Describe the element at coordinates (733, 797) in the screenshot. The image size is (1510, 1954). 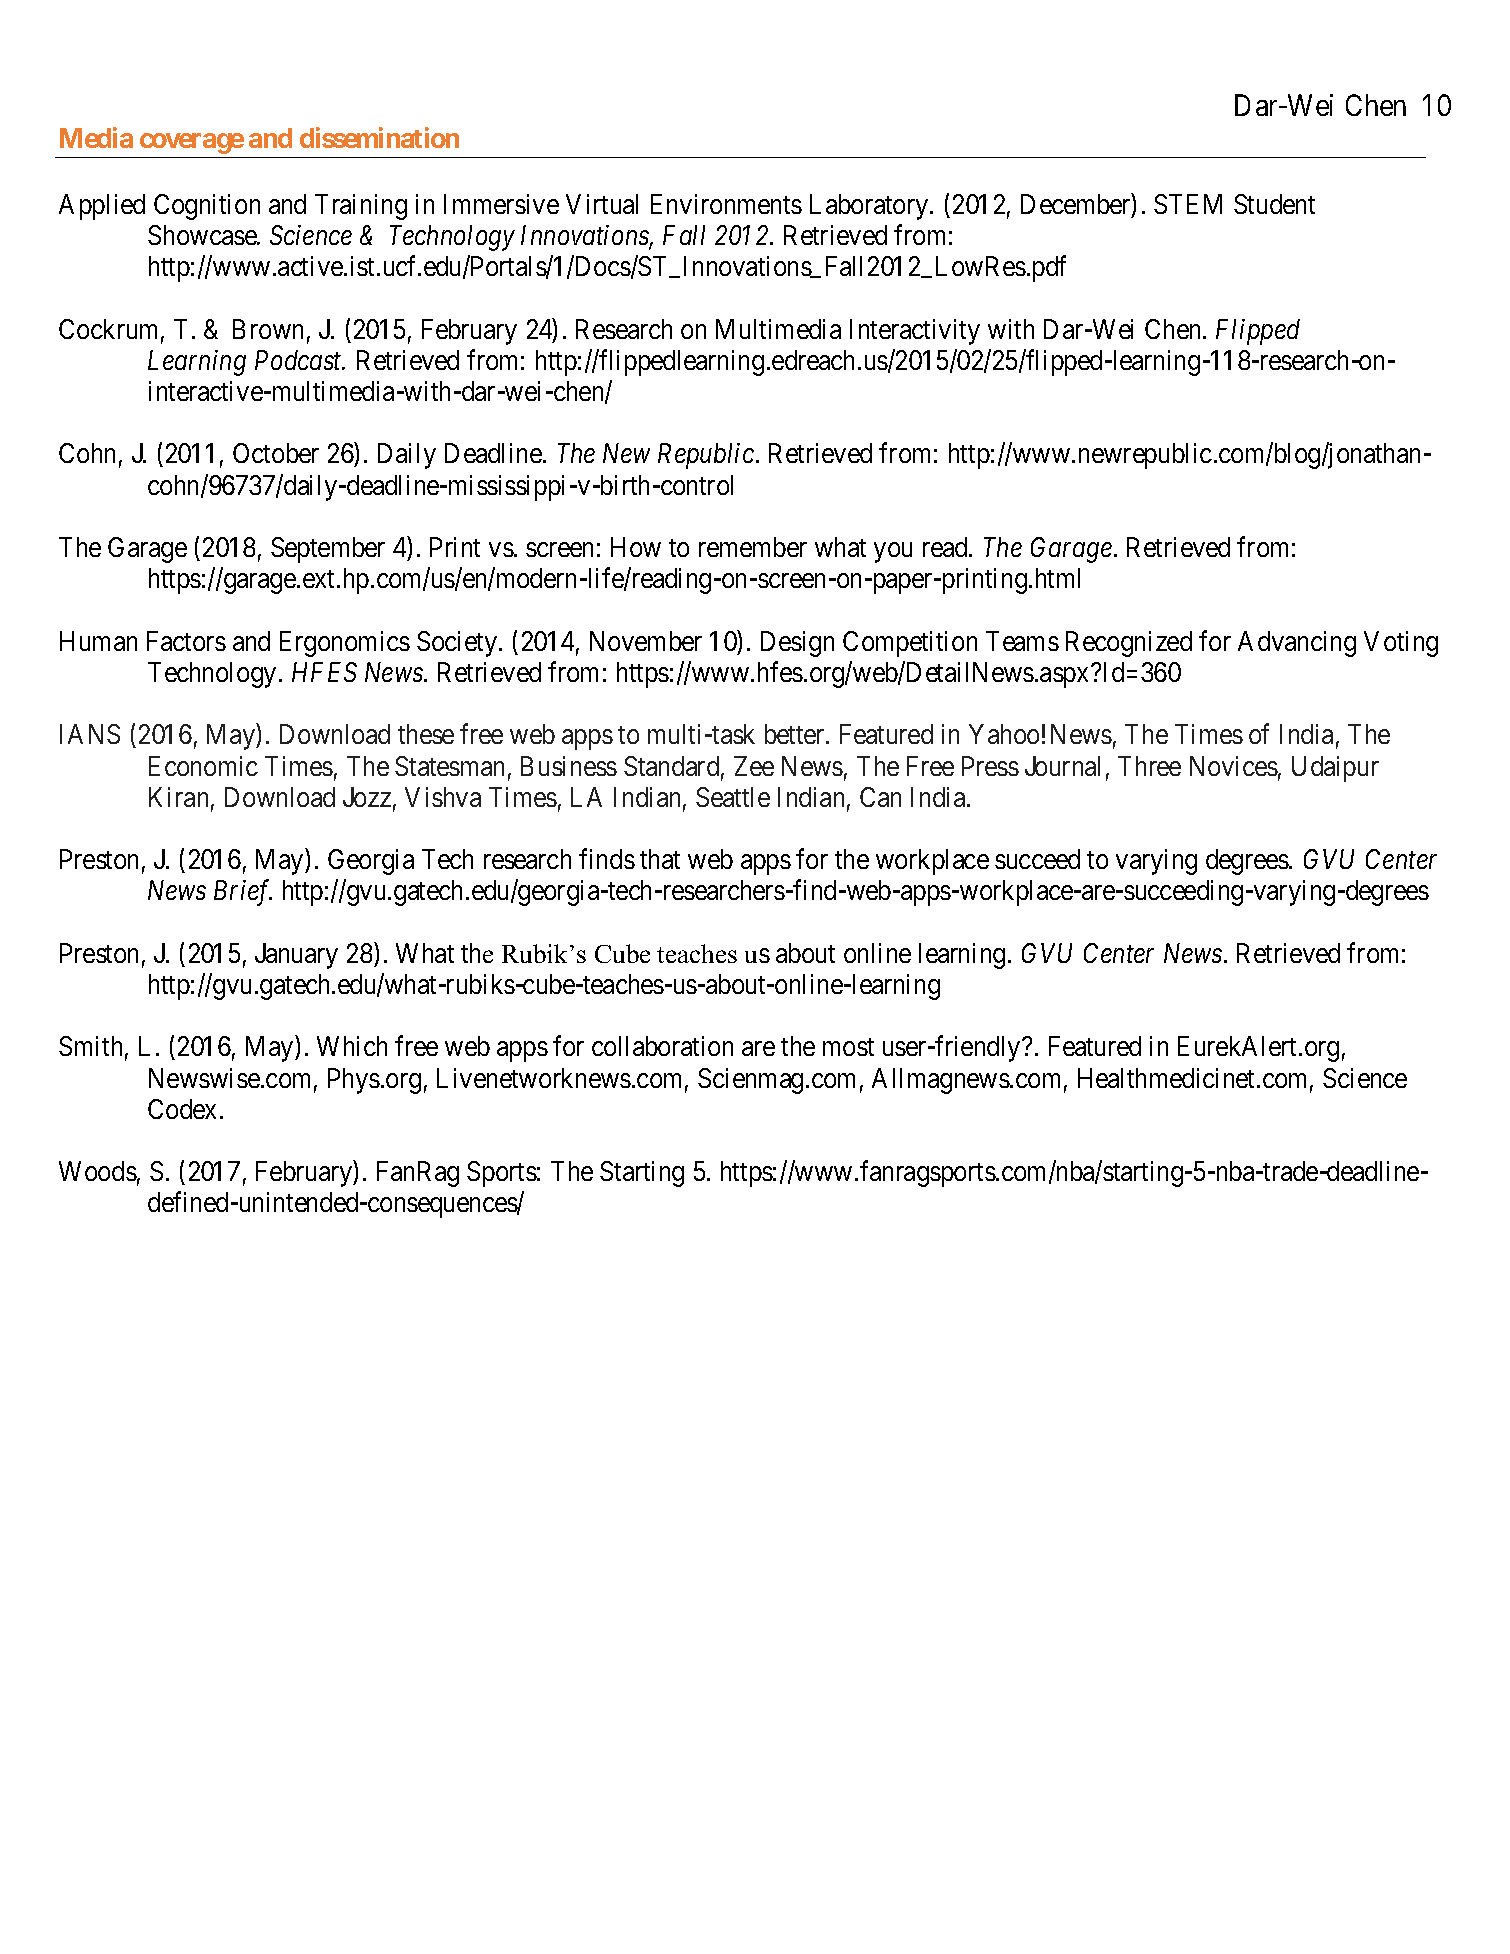
I see `Seattle` at that location.
